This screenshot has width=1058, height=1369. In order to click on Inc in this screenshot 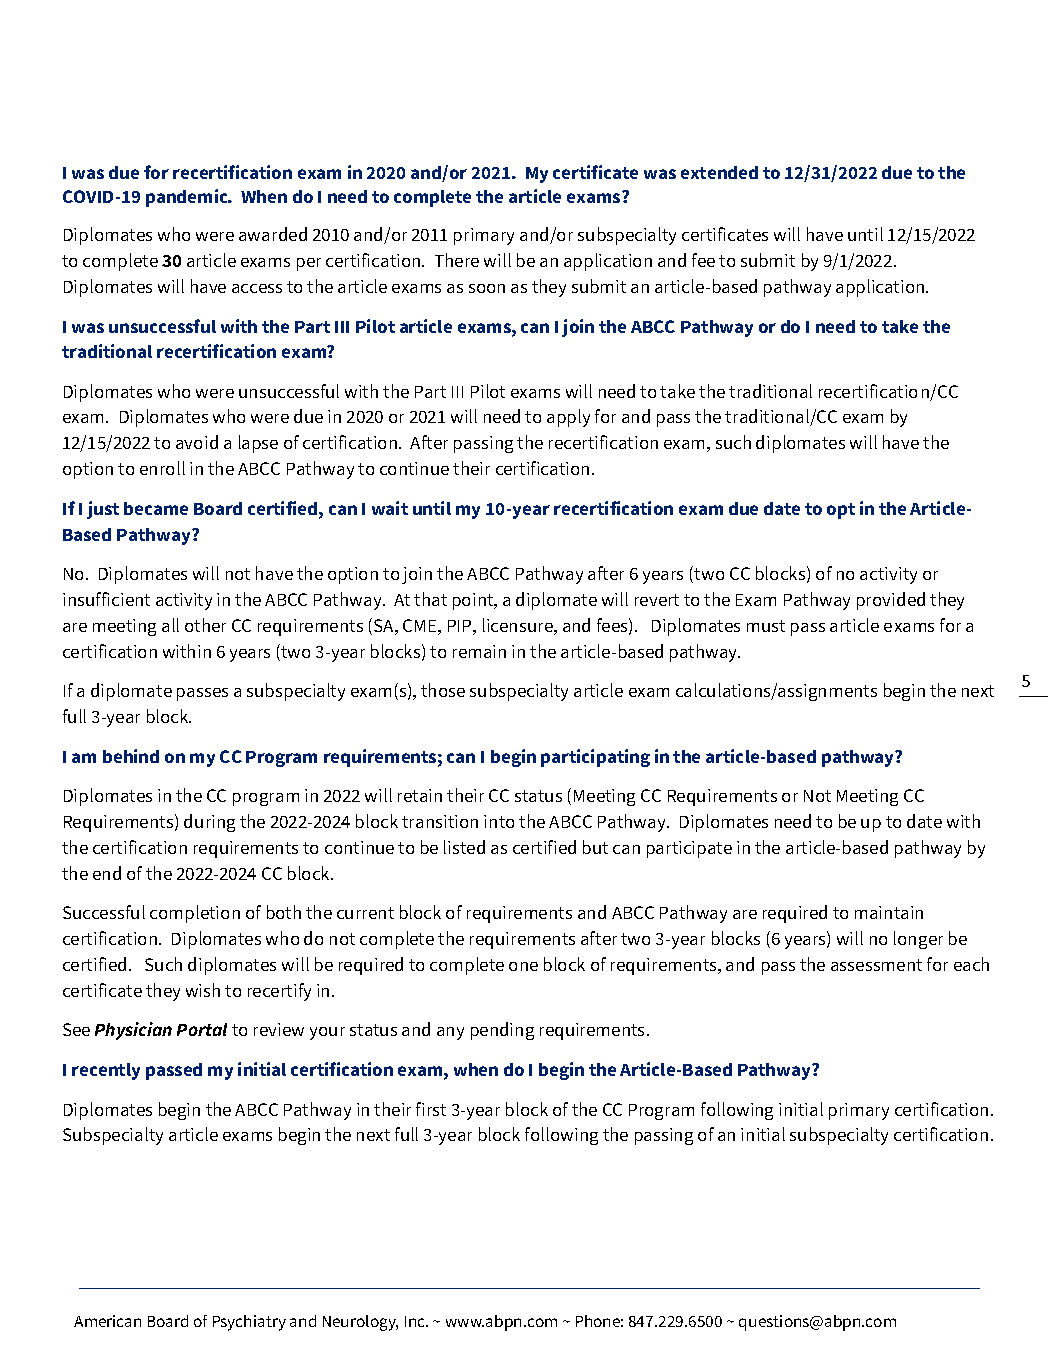, I will do `click(416, 1321)`.
